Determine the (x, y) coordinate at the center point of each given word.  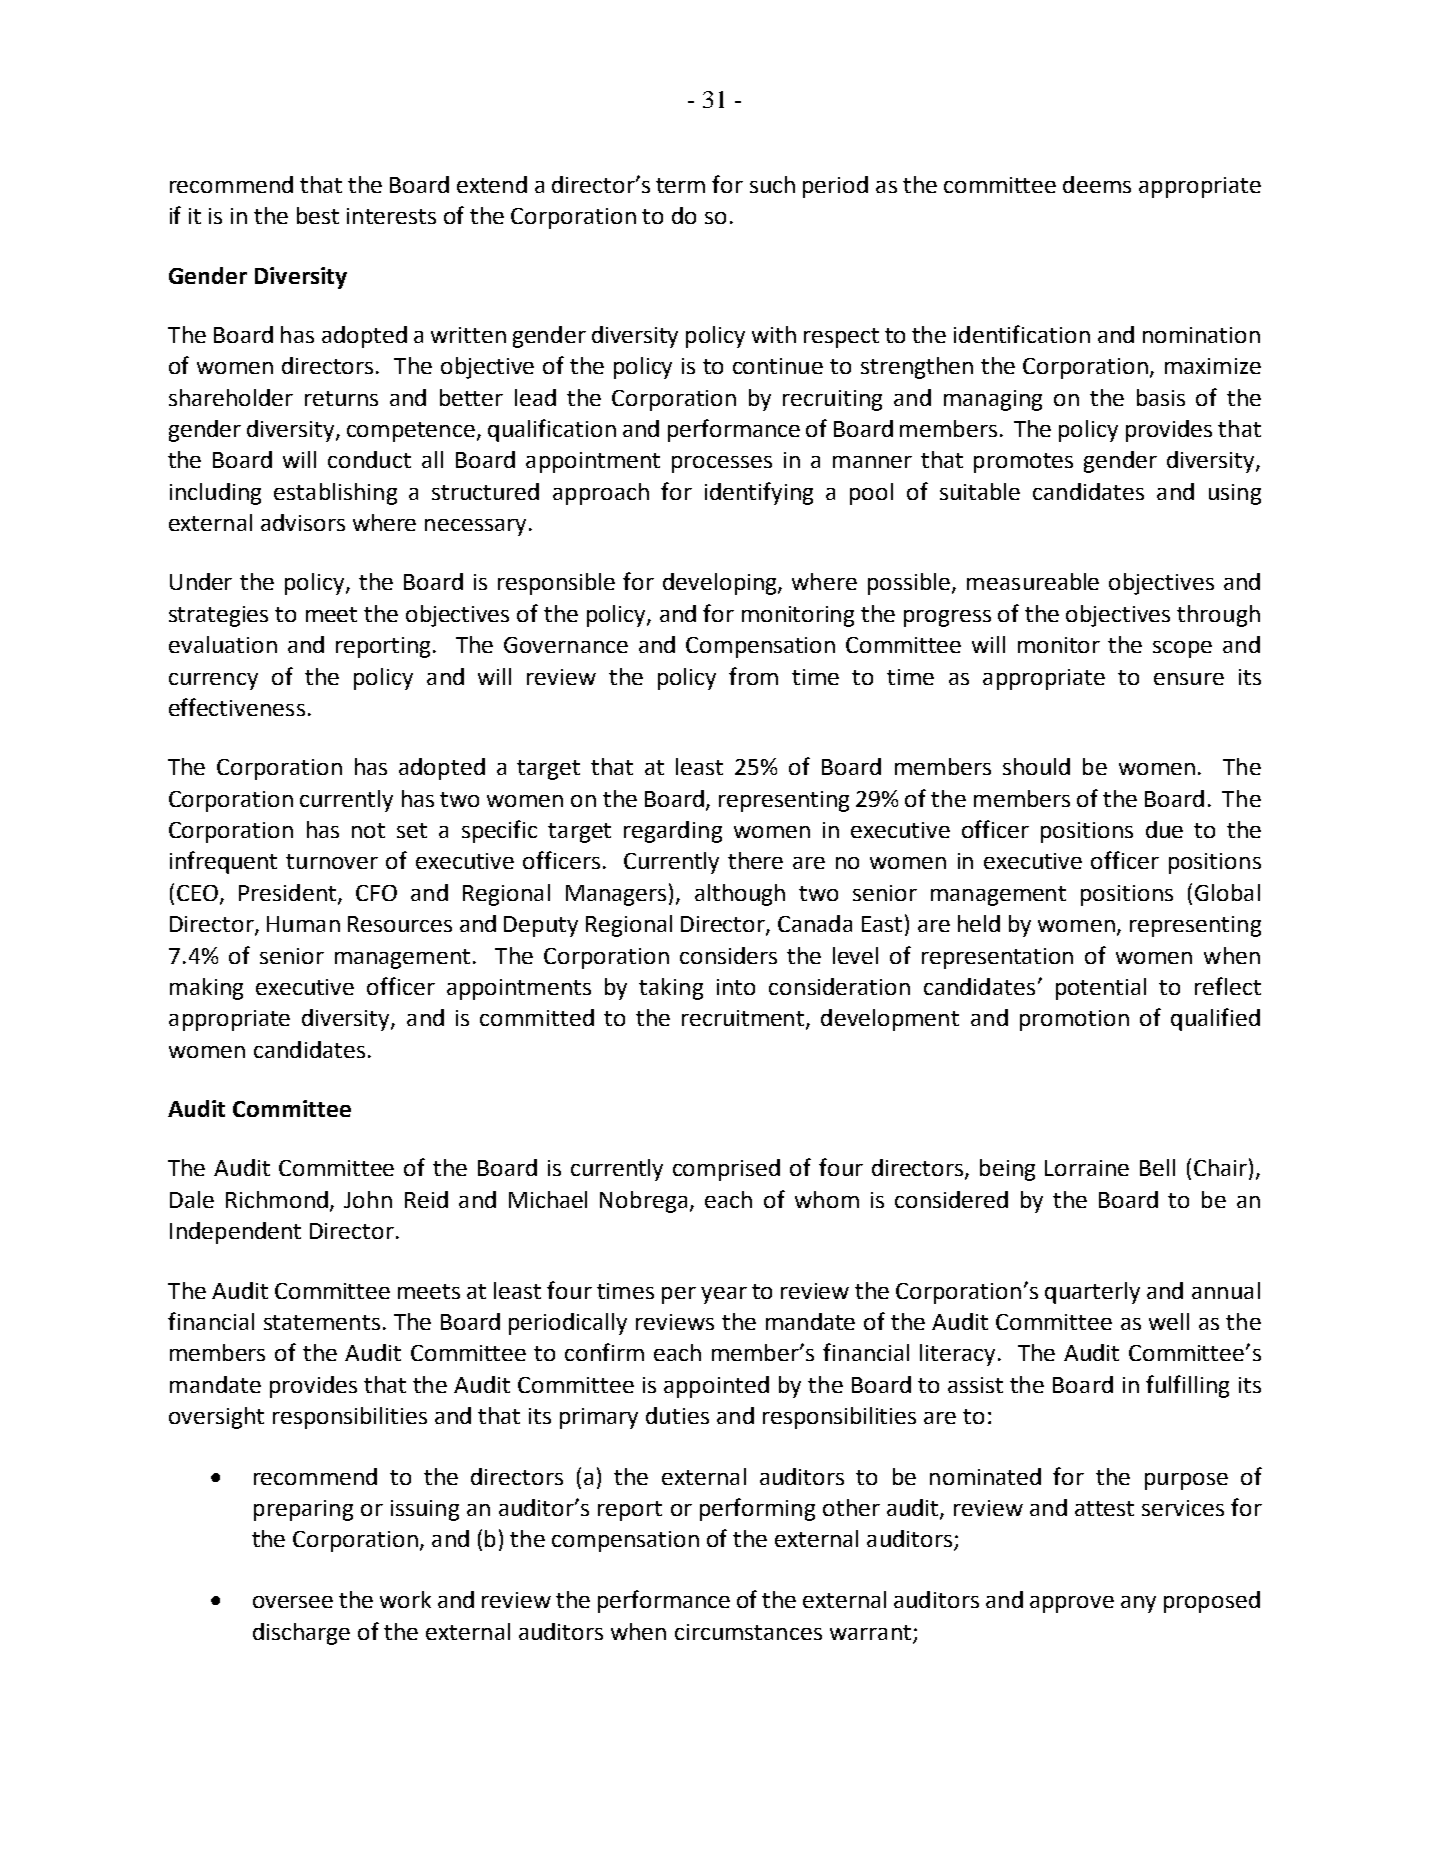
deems (1097, 184)
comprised (726, 1170)
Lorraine (1087, 1168)
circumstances (748, 1632)
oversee (293, 1602)
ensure (1189, 679)
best (318, 215)
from (753, 676)
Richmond (277, 1199)
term (680, 185)
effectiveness (237, 707)
